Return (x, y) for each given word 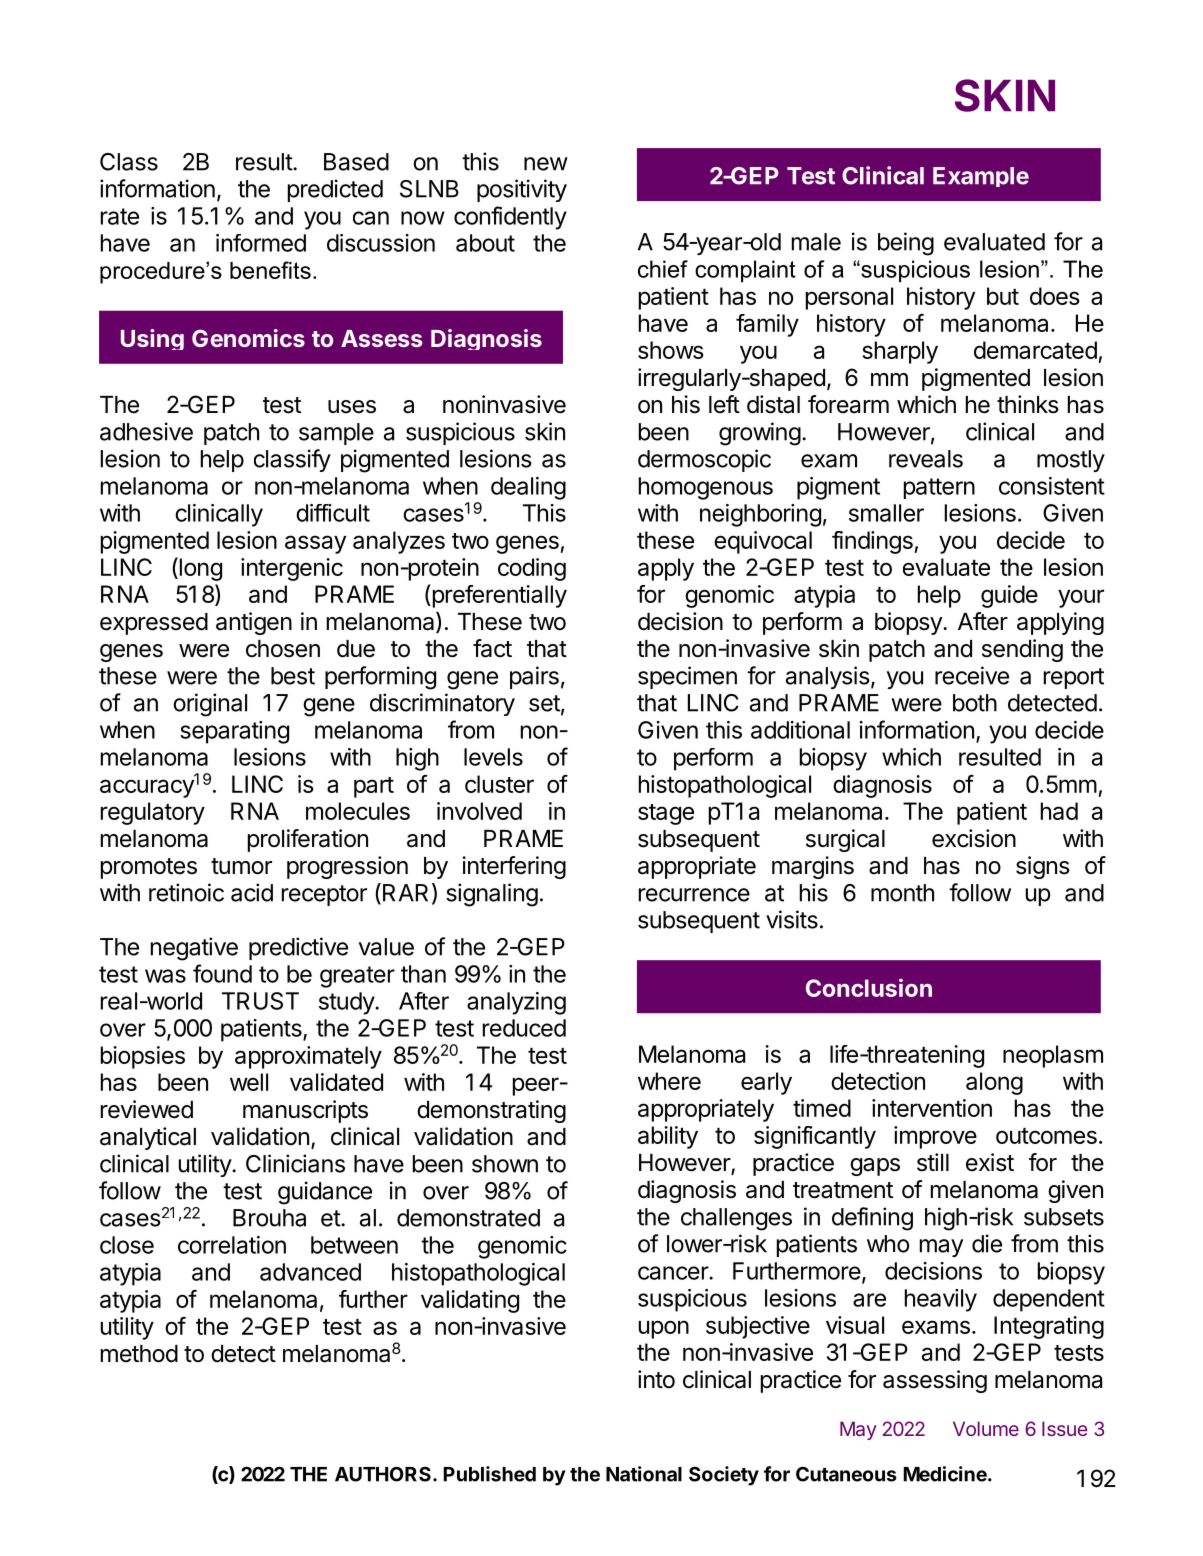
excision (974, 838)
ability (668, 1137)
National (644, 1474)
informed (261, 243)
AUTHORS (383, 1474)
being (906, 244)
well (249, 1082)
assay (315, 544)
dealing (528, 488)
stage (666, 814)
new (546, 164)
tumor (241, 866)
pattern (939, 488)
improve (935, 1137)
